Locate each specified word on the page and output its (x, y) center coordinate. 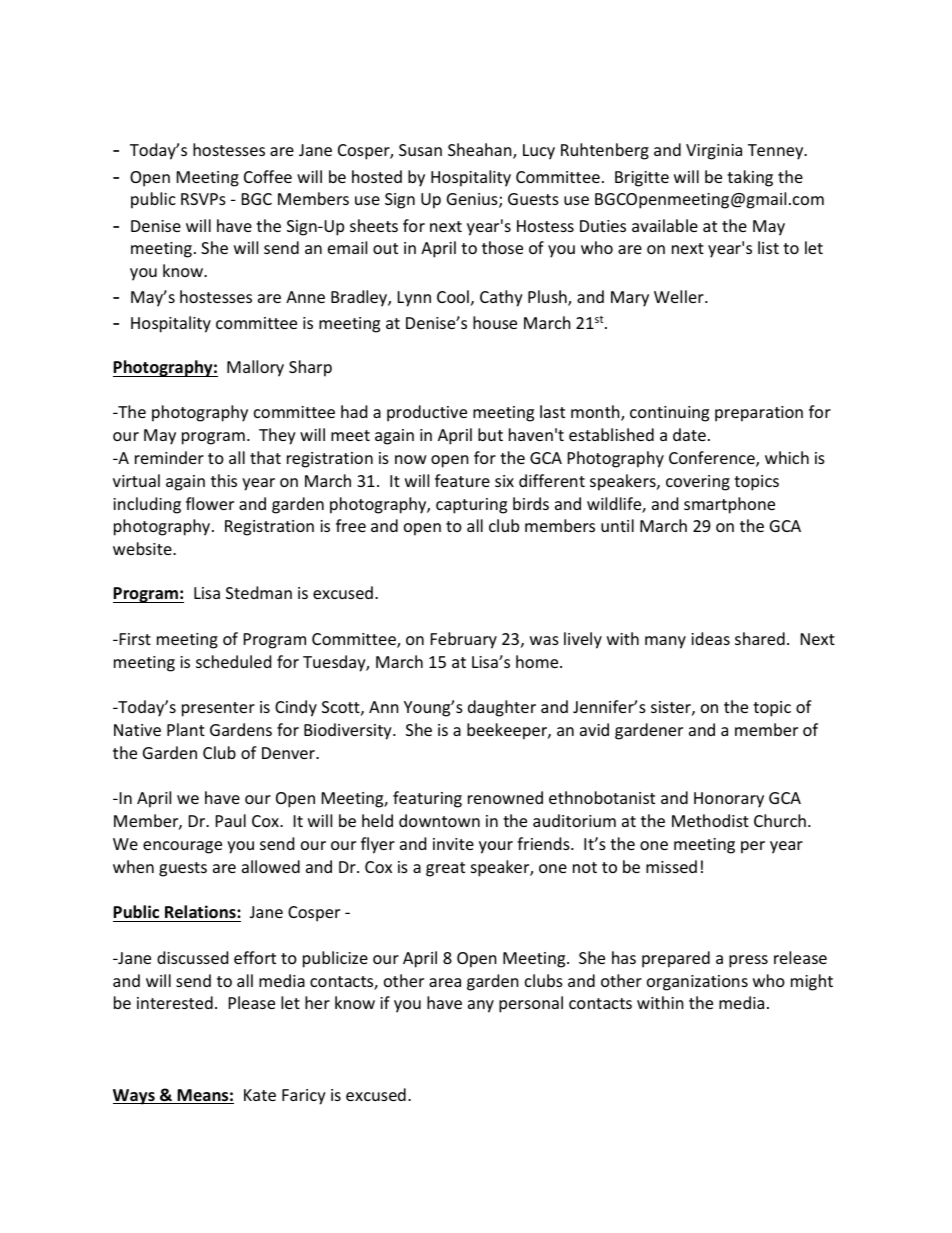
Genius (473, 200)
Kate (260, 1095)
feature (462, 480)
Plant (186, 729)
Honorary (729, 800)
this (224, 480)
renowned (505, 797)
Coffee (268, 176)
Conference (713, 459)
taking (750, 178)
